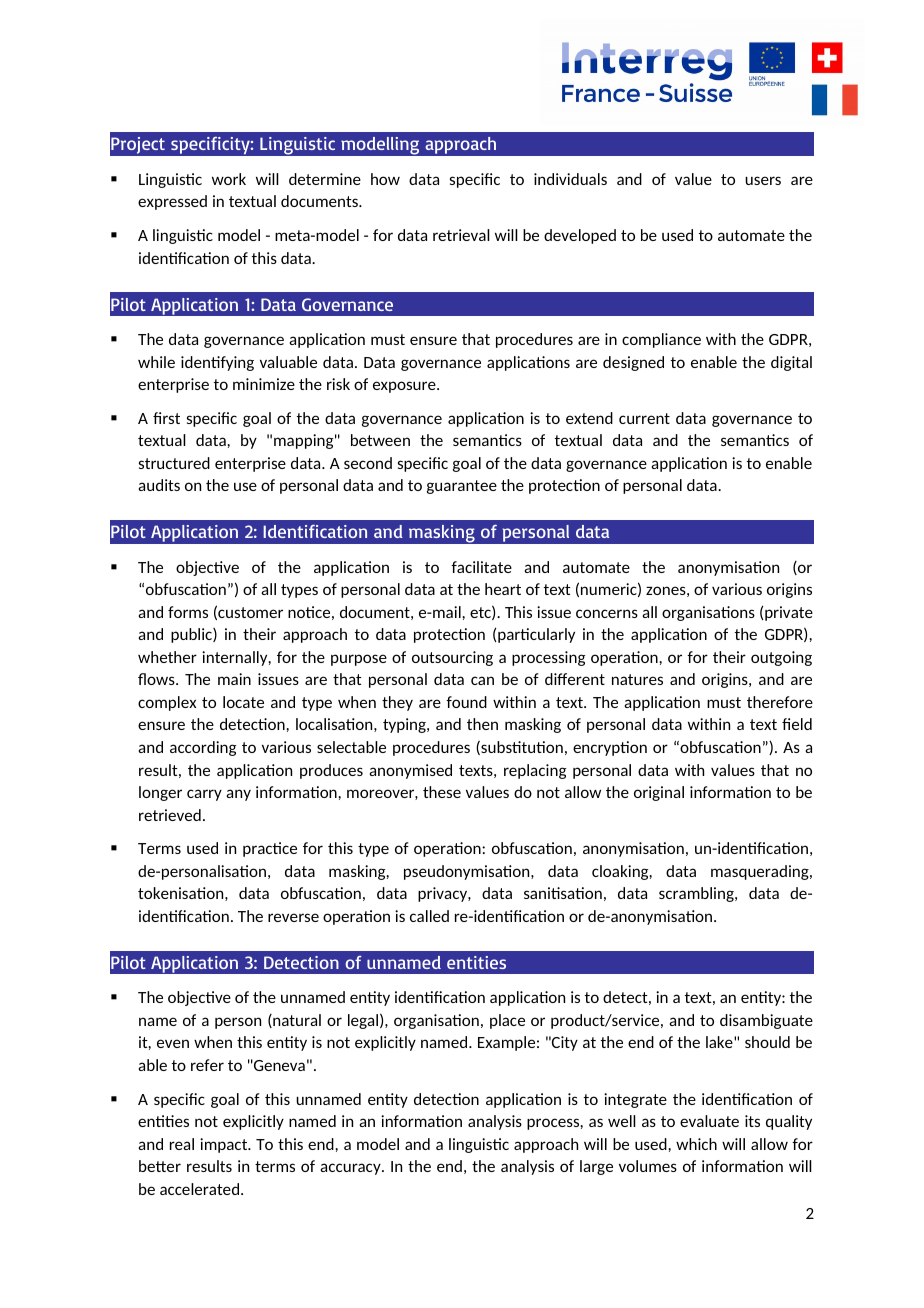  What do you see at coordinates (461, 235) in the page?
I see `retrieval` at bounding box center [461, 235].
